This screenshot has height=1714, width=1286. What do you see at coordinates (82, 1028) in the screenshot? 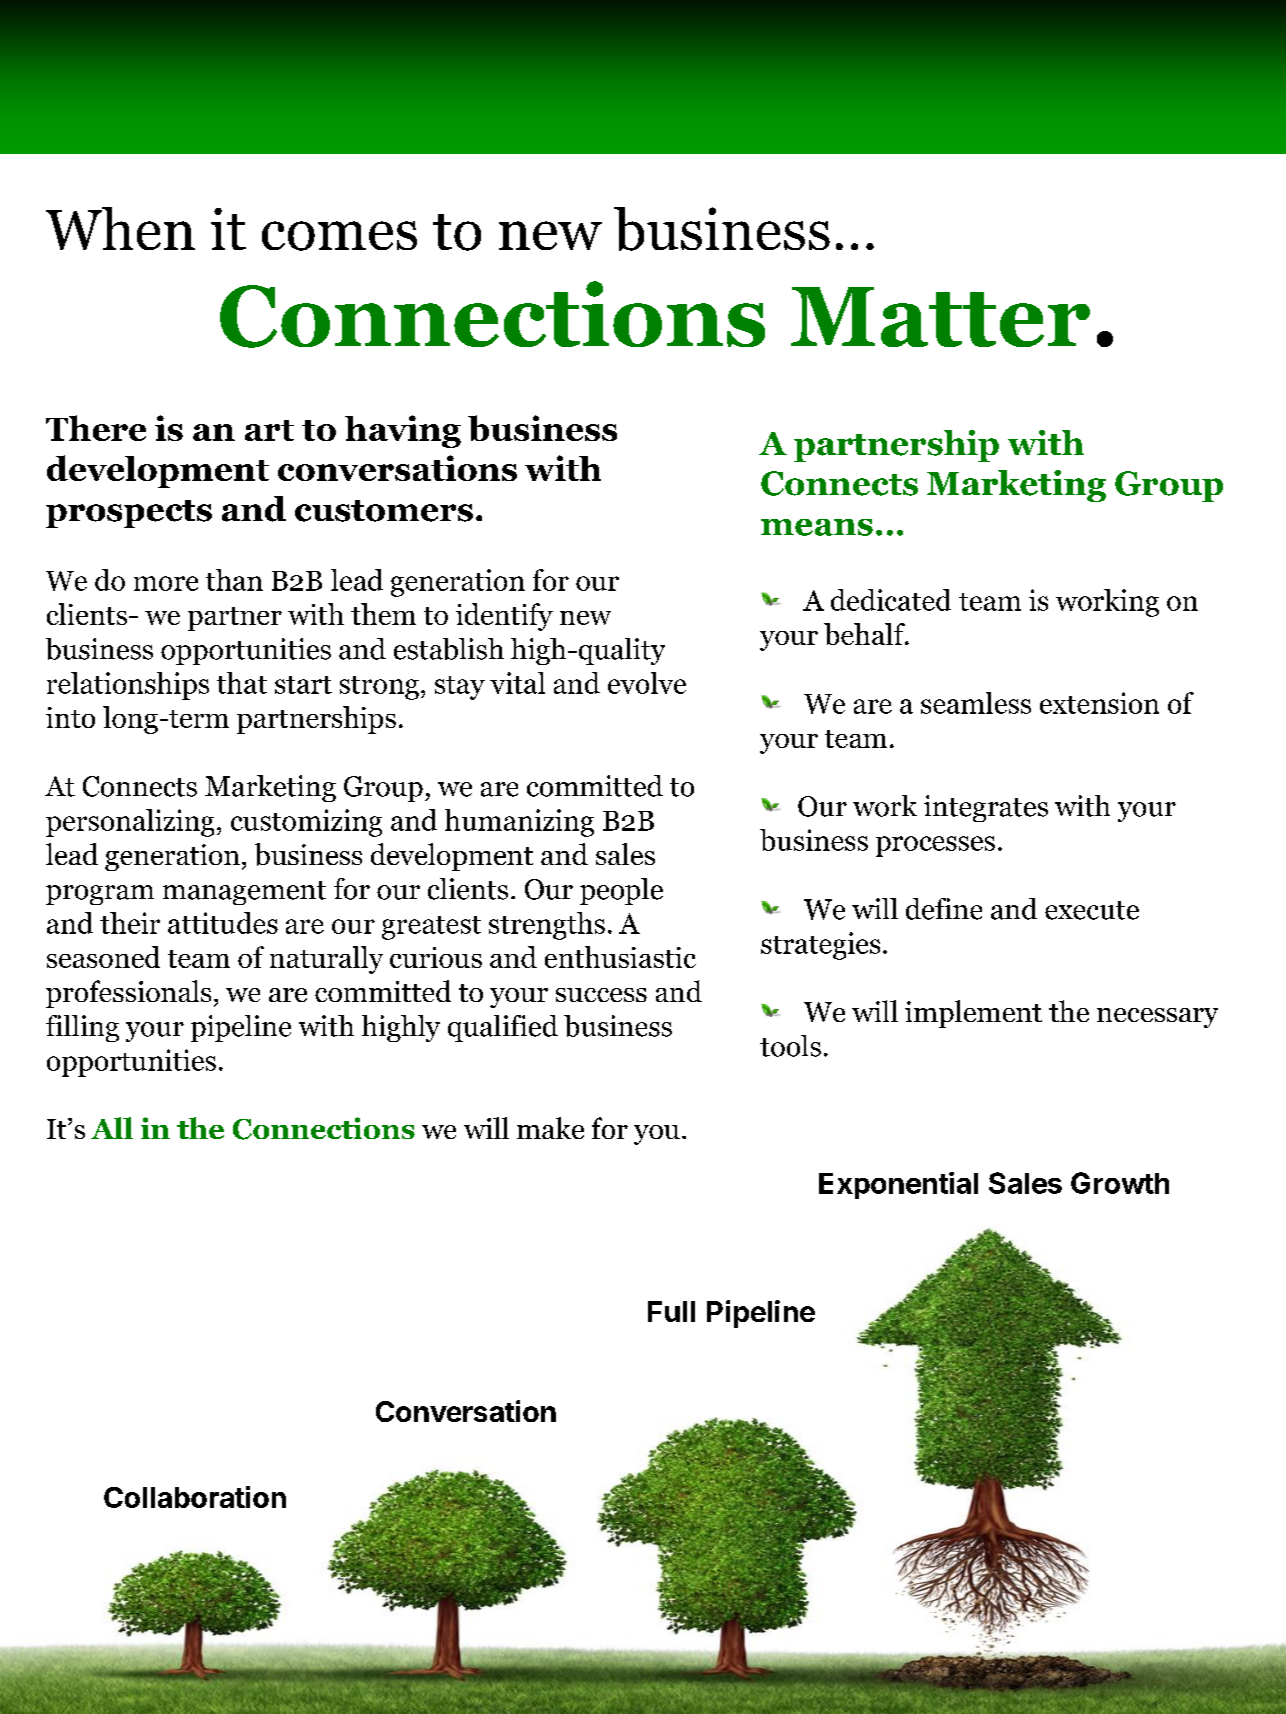
I see `filling` at bounding box center [82, 1028].
